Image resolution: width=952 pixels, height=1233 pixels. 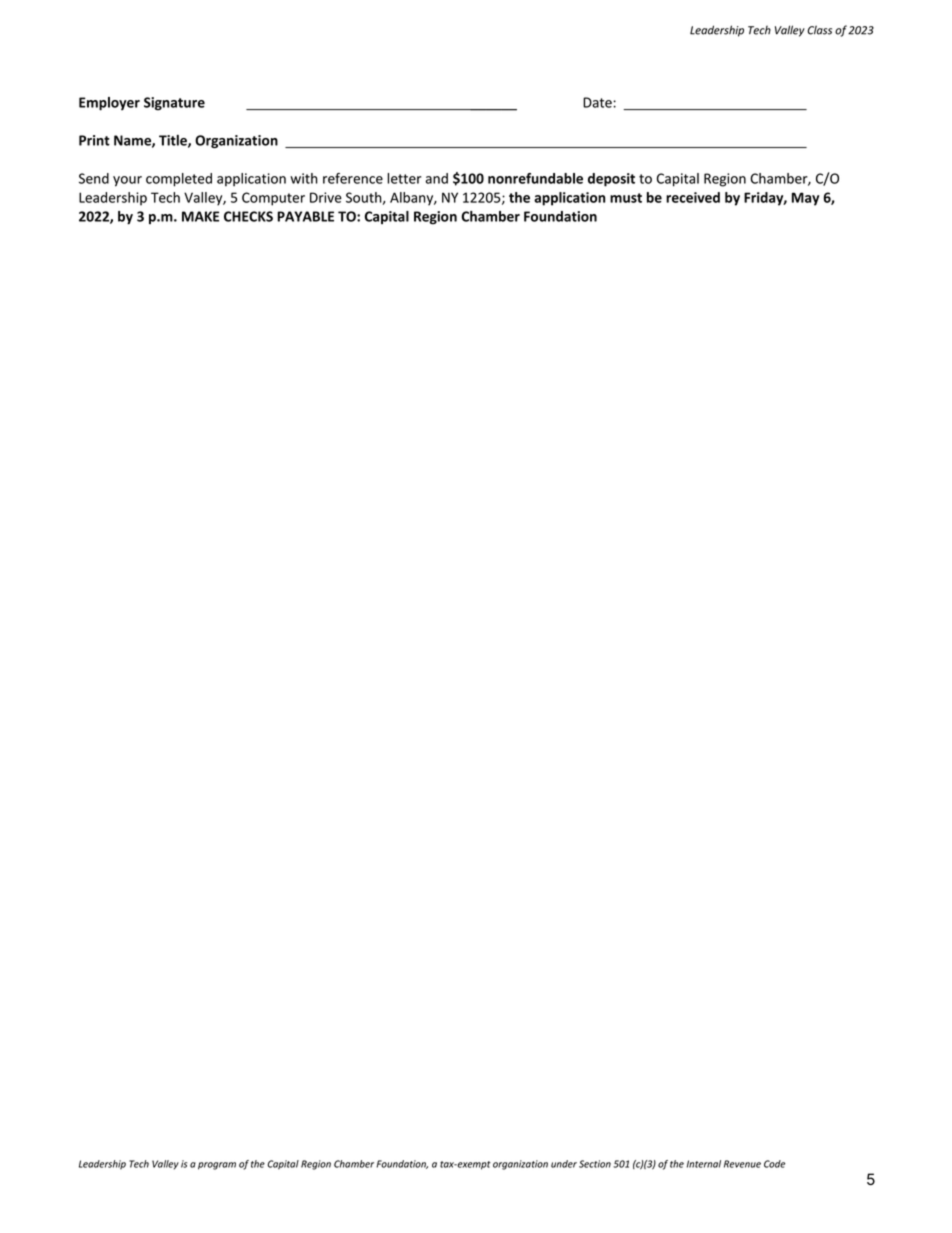 What do you see at coordinates (774, 1164) in the image?
I see `Code` at bounding box center [774, 1164].
